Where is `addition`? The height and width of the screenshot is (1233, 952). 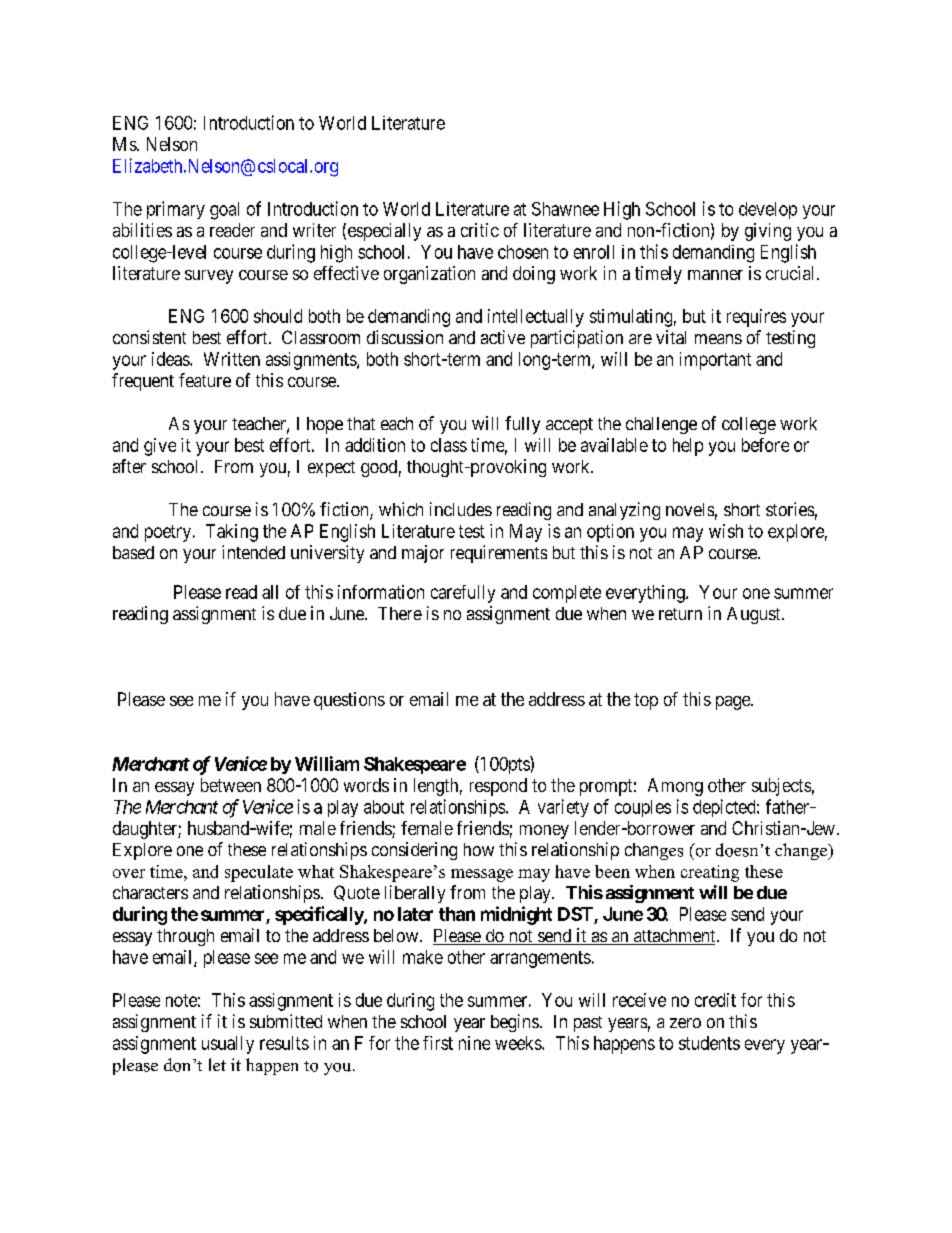
addition is located at coordinates (375, 445).
